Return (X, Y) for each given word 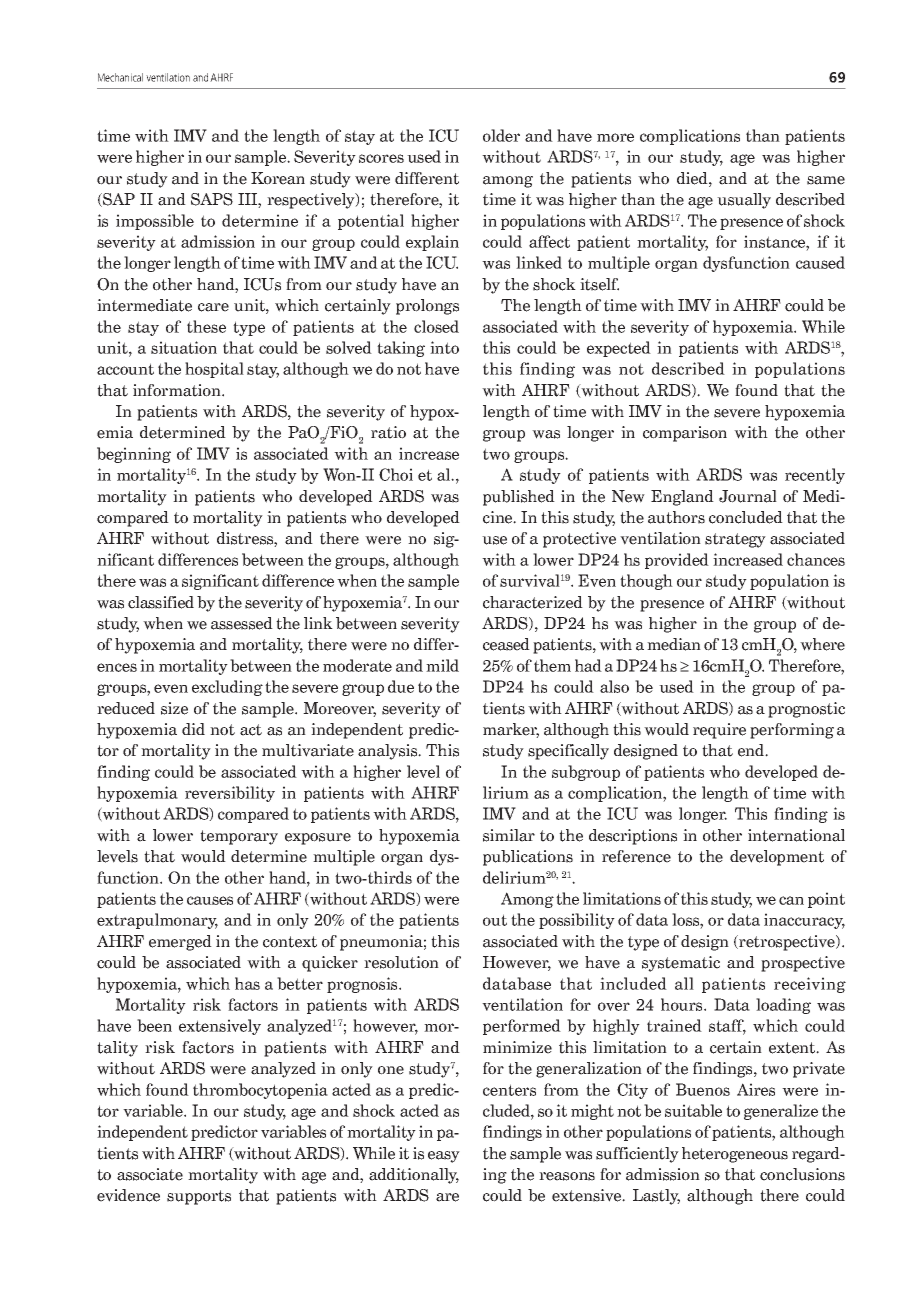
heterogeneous (735, 1155)
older (501, 135)
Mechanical (120, 77)
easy (444, 1157)
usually (744, 201)
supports (199, 1197)
